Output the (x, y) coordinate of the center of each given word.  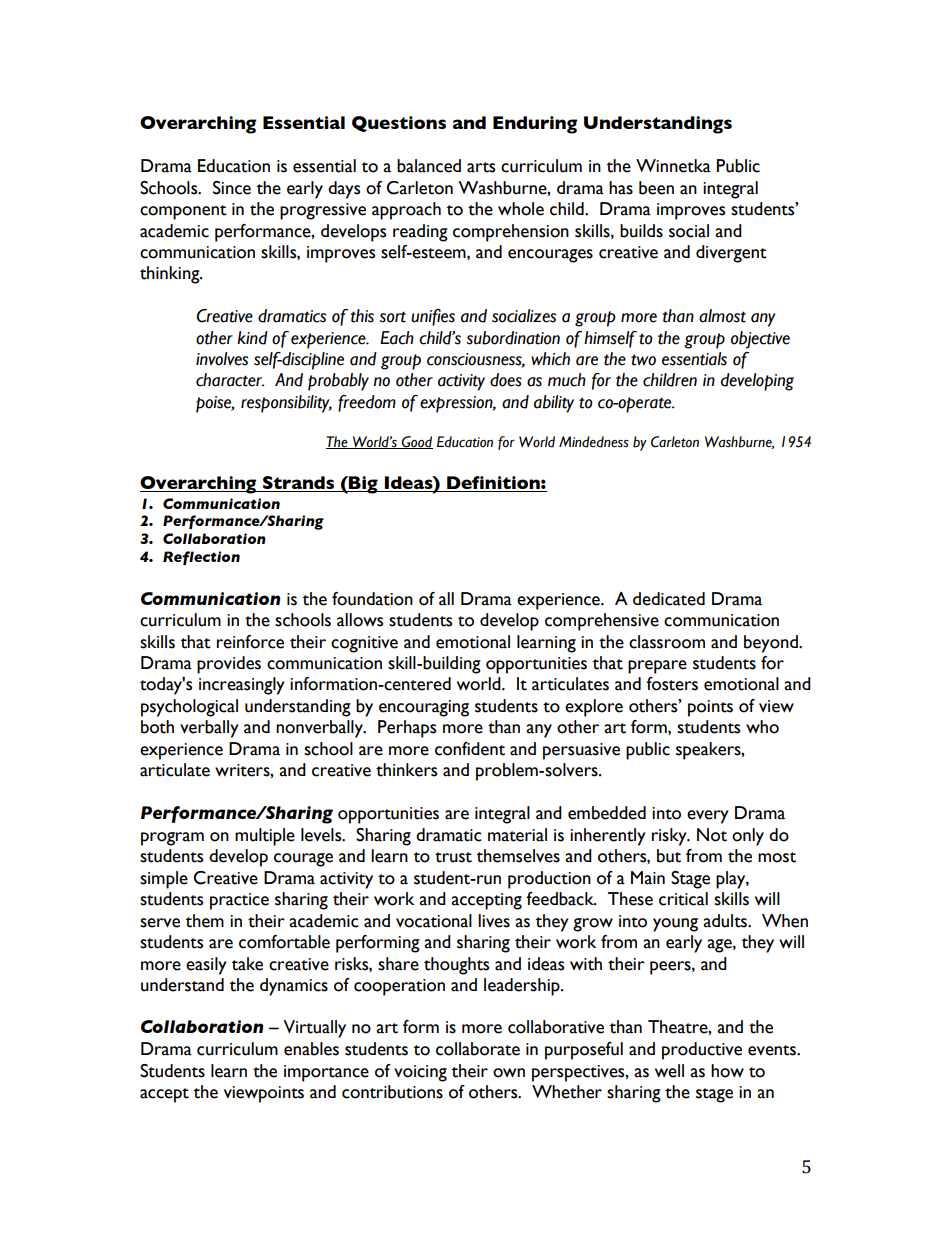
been (656, 188)
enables (311, 1049)
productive (702, 1051)
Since (232, 188)
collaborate (478, 1049)
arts (481, 167)
